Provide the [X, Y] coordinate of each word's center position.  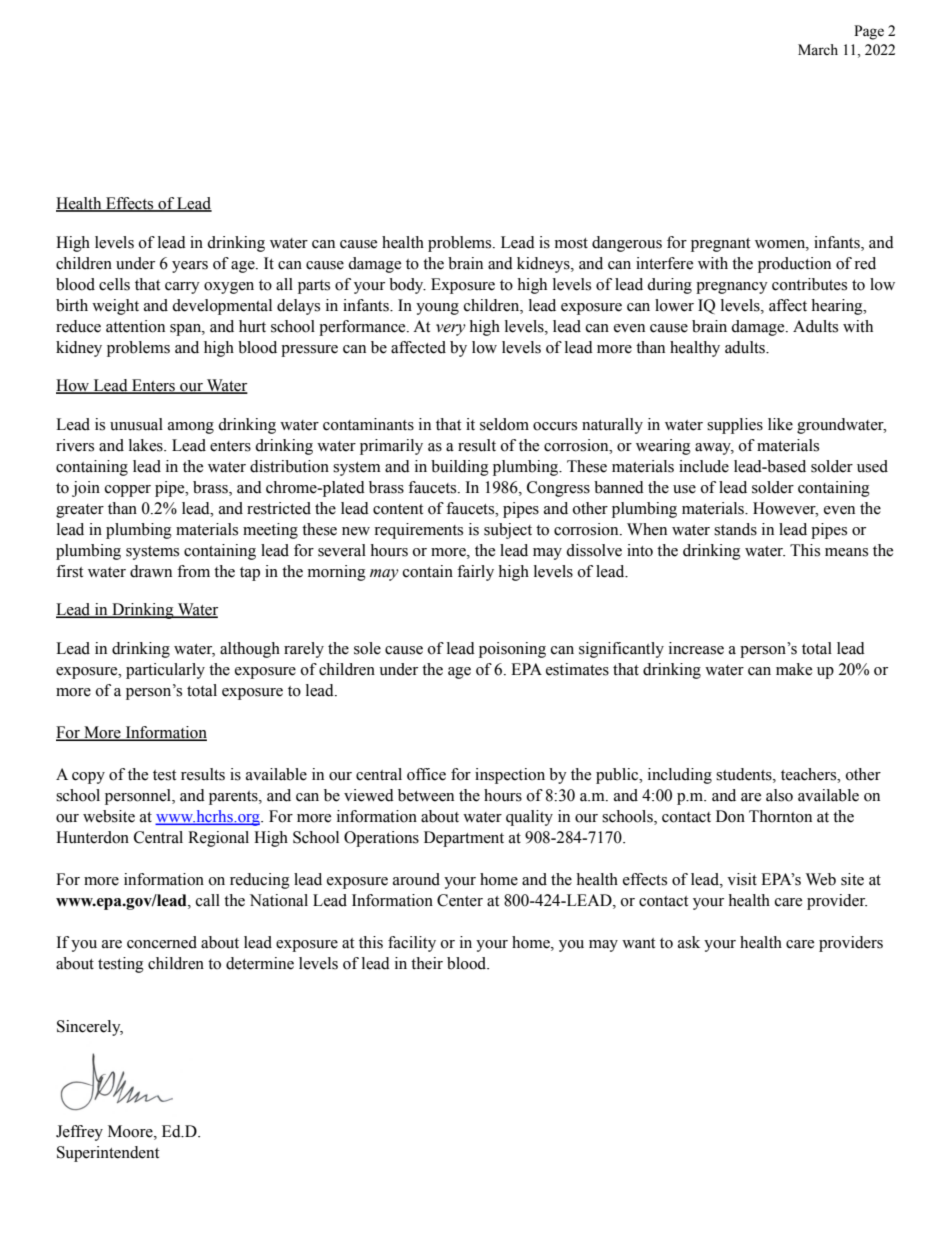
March [818, 50]
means [846, 552]
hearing [838, 307]
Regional [218, 839]
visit [742, 879]
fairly [475, 573]
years [190, 267]
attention [135, 326]
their [427, 963]
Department [464, 839]
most [571, 243]
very [451, 330]
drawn [151, 571]
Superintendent [108, 1154]
